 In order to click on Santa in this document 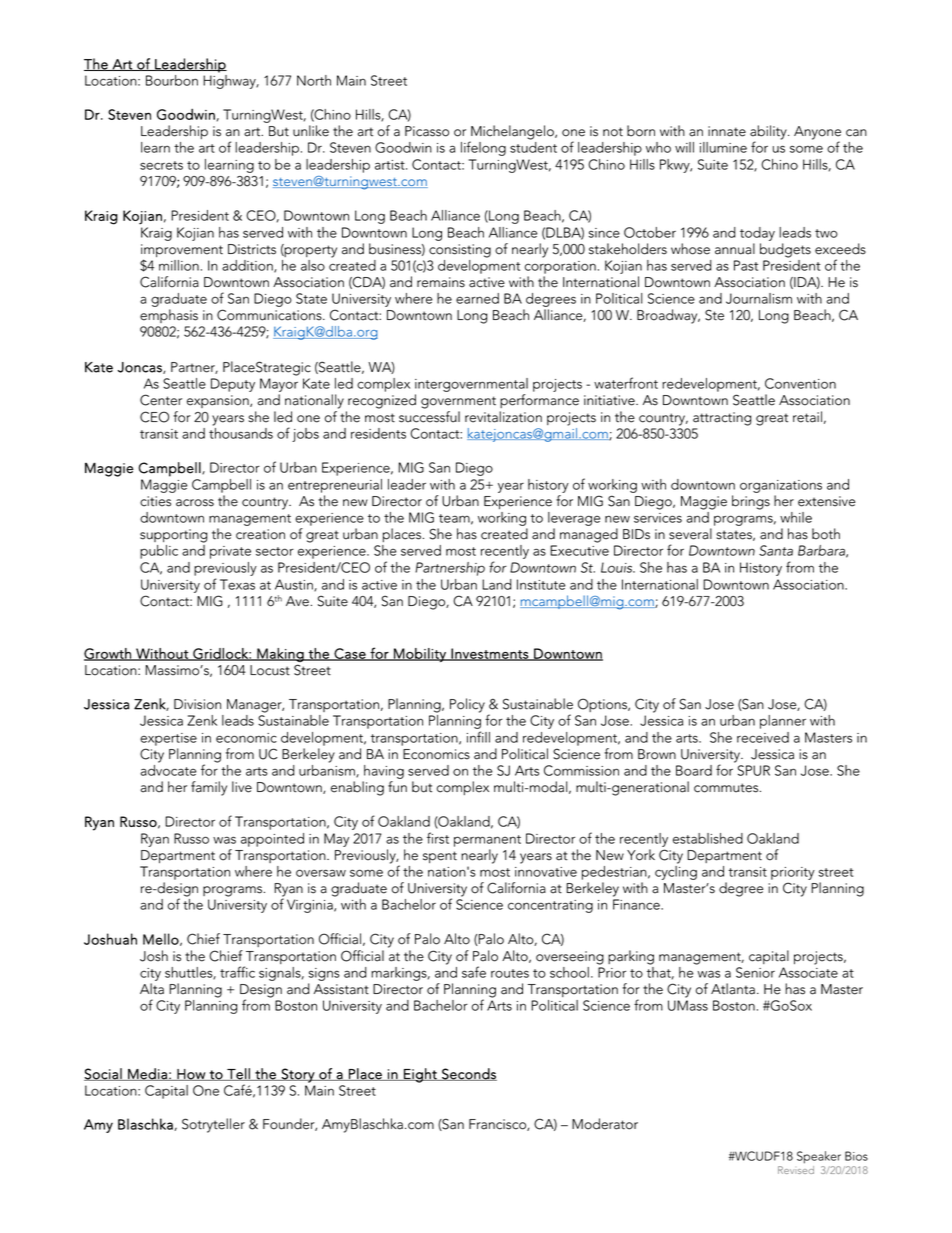, I will do `click(776, 550)`.
